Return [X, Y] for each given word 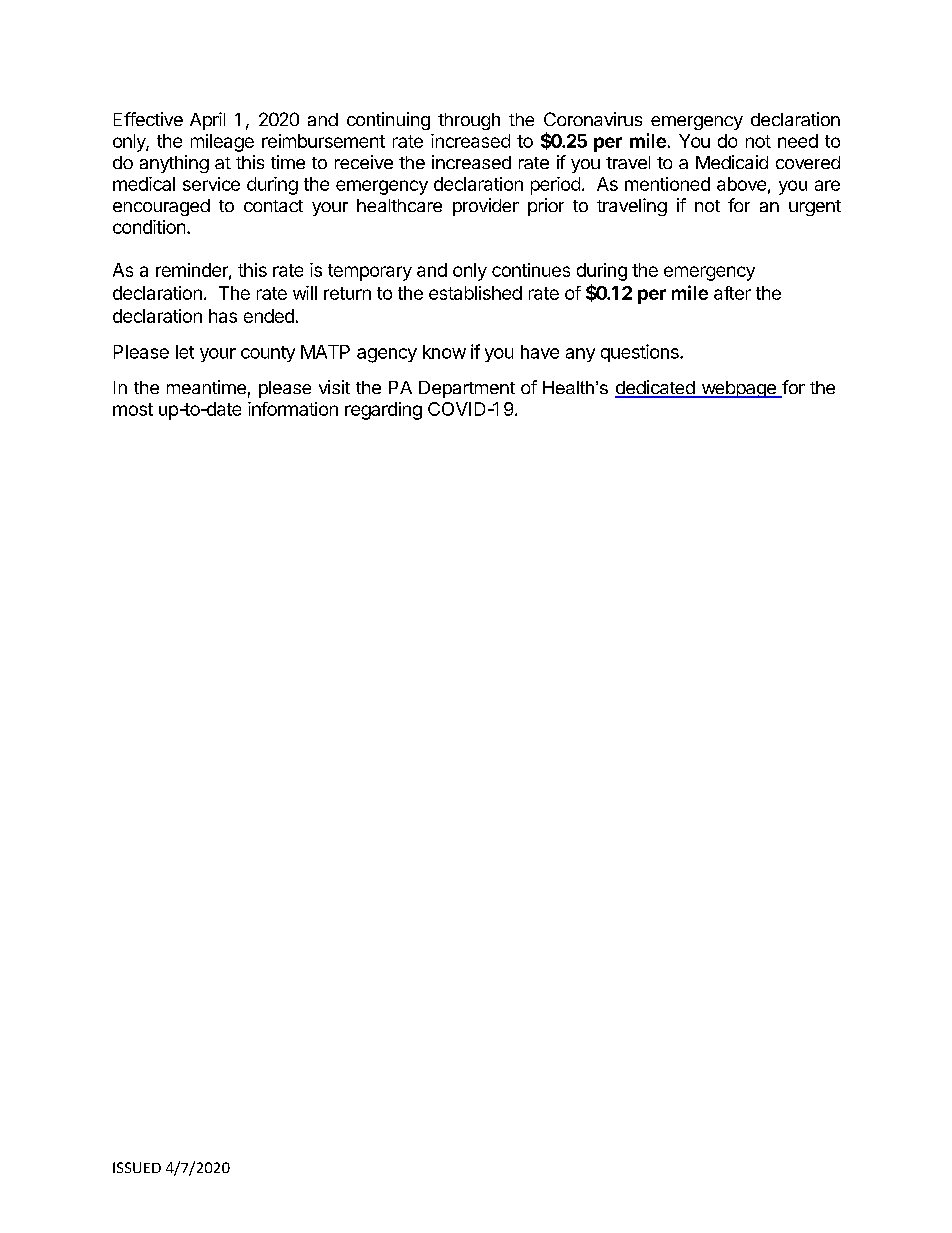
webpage [738, 389]
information [293, 409]
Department [467, 389]
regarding [383, 411]
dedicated [656, 388]
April [207, 121]
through [469, 121]
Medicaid [732, 162]
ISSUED [137, 1167]
